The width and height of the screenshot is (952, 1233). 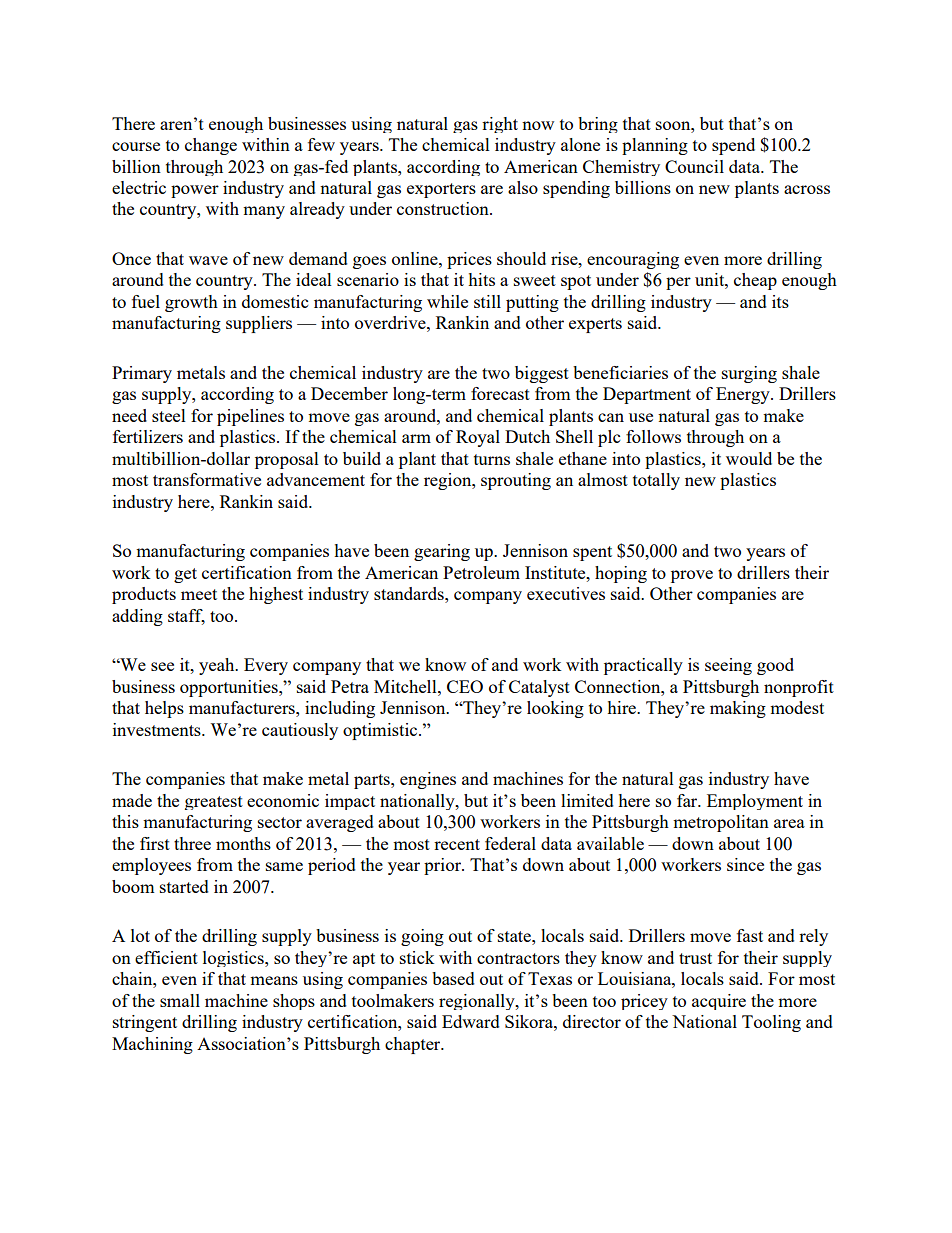 I want to click on change, so click(x=211, y=146).
